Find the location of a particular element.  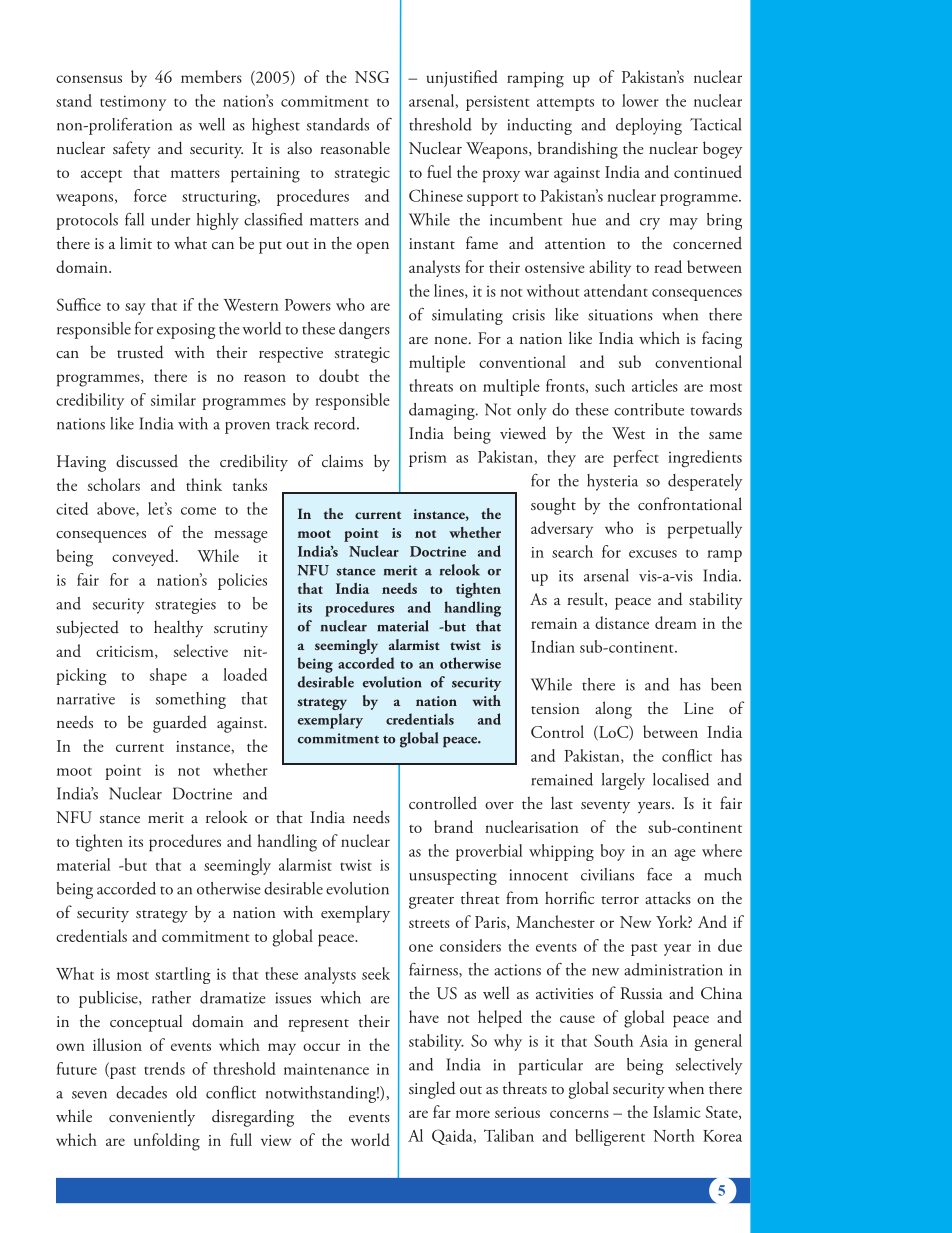

unjustified is located at coordinates (462, 78).
